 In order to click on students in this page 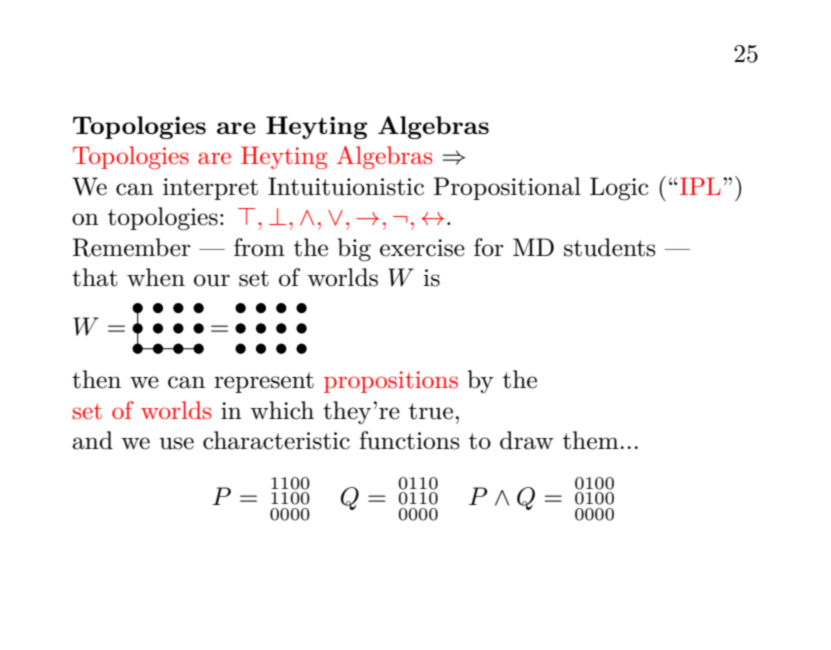, I will do `click(610, 247)`.
